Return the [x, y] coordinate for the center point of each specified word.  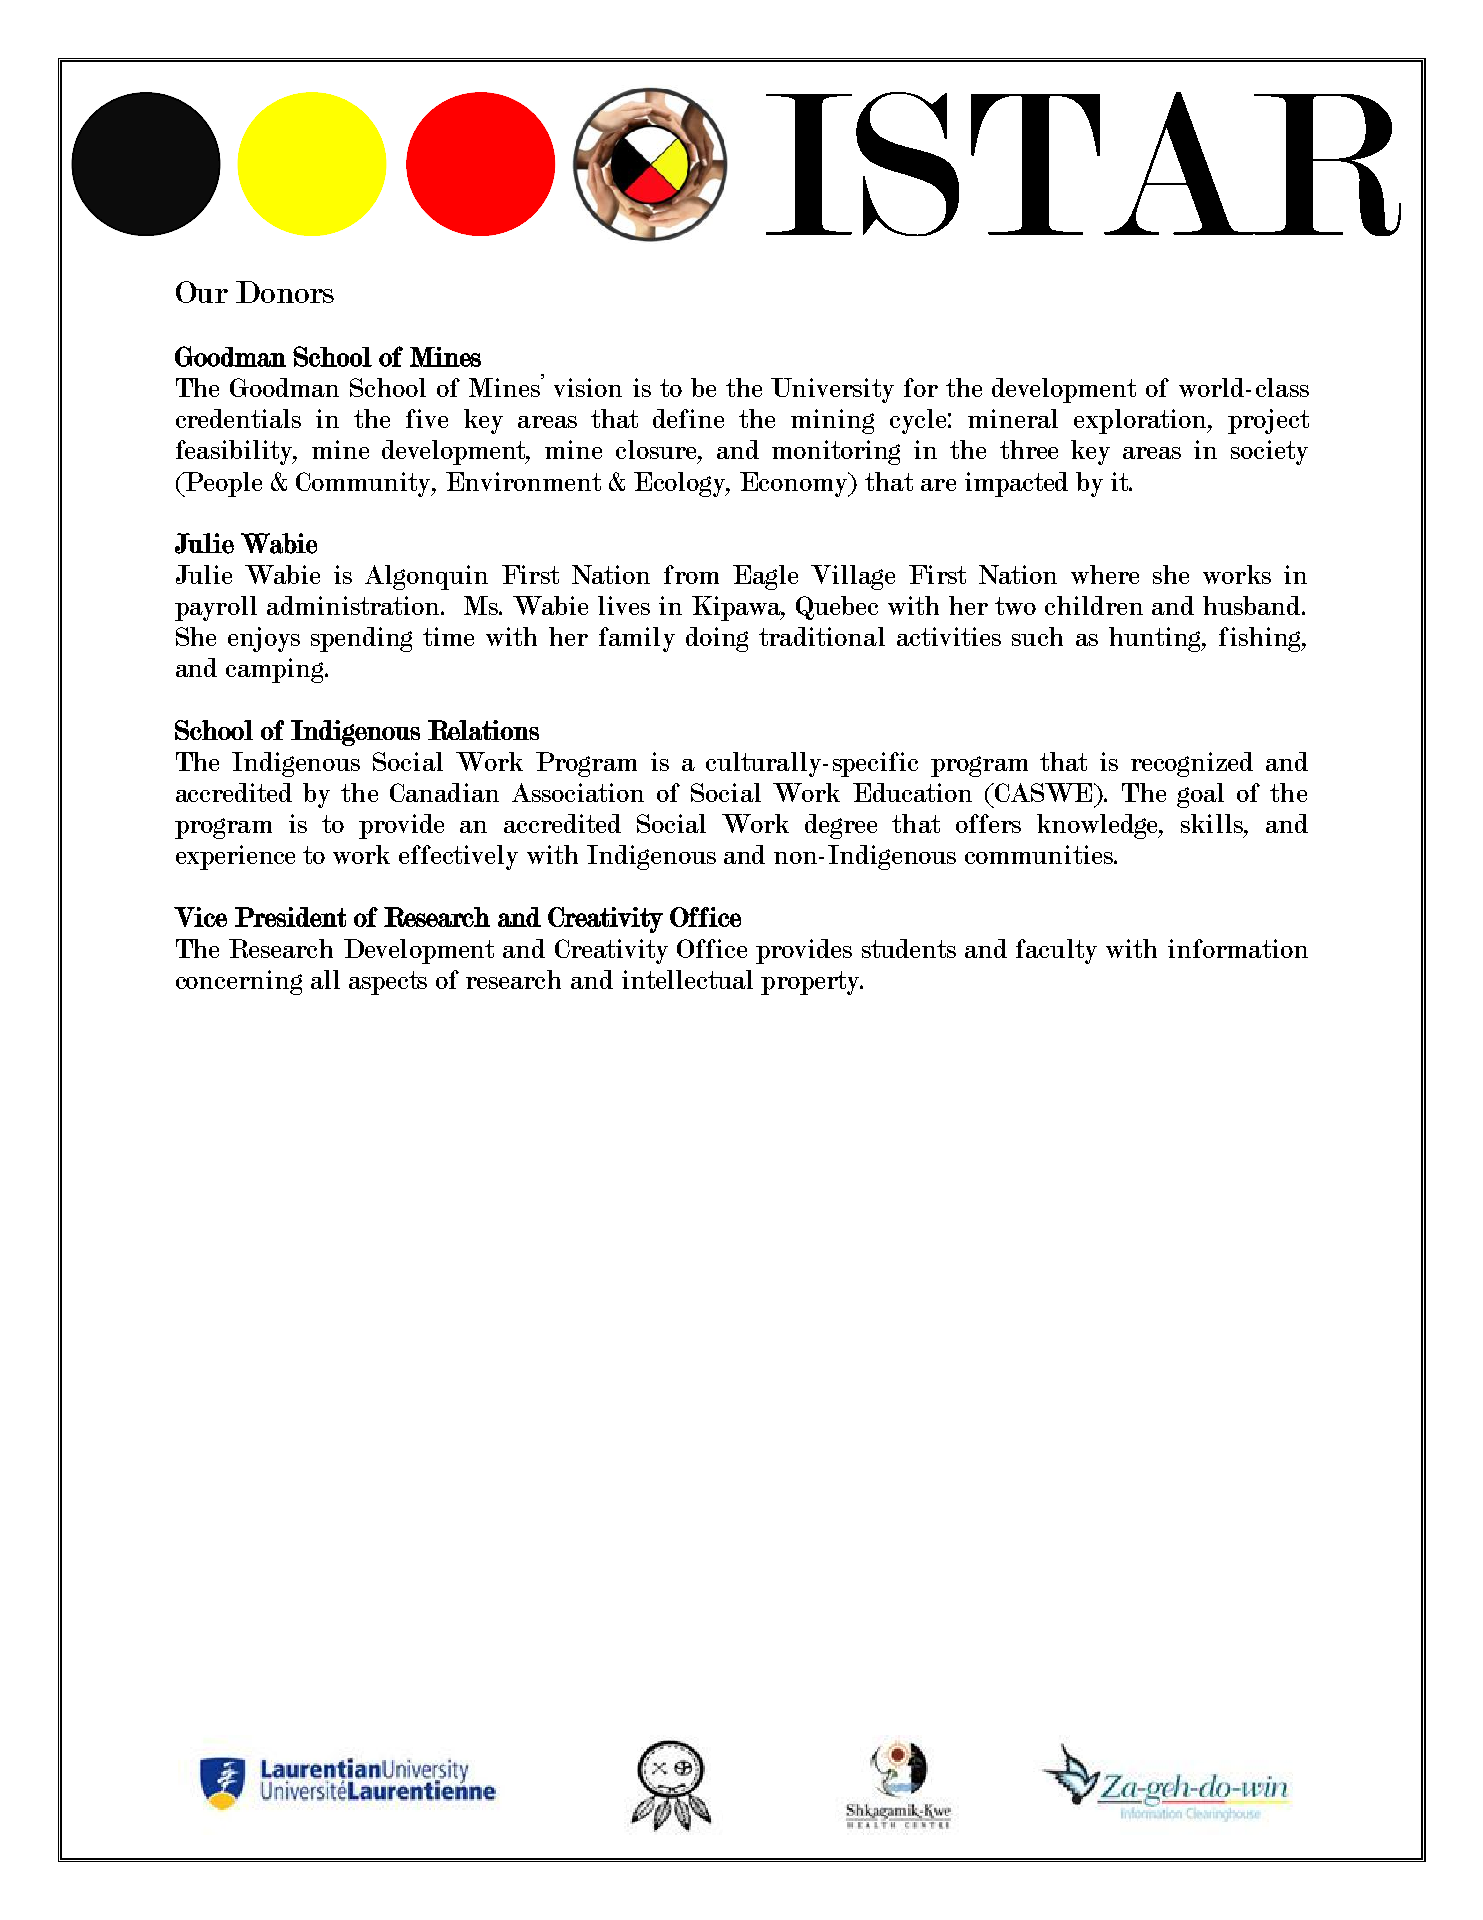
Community [364, 484]
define [688, 418]
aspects [388, 983]
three [1029, 449]
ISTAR [1083, 164]
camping [276, 670]
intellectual [687, 979]
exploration [1142, 421]
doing [717, 639]
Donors [285, 292]
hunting [1156, 639]
